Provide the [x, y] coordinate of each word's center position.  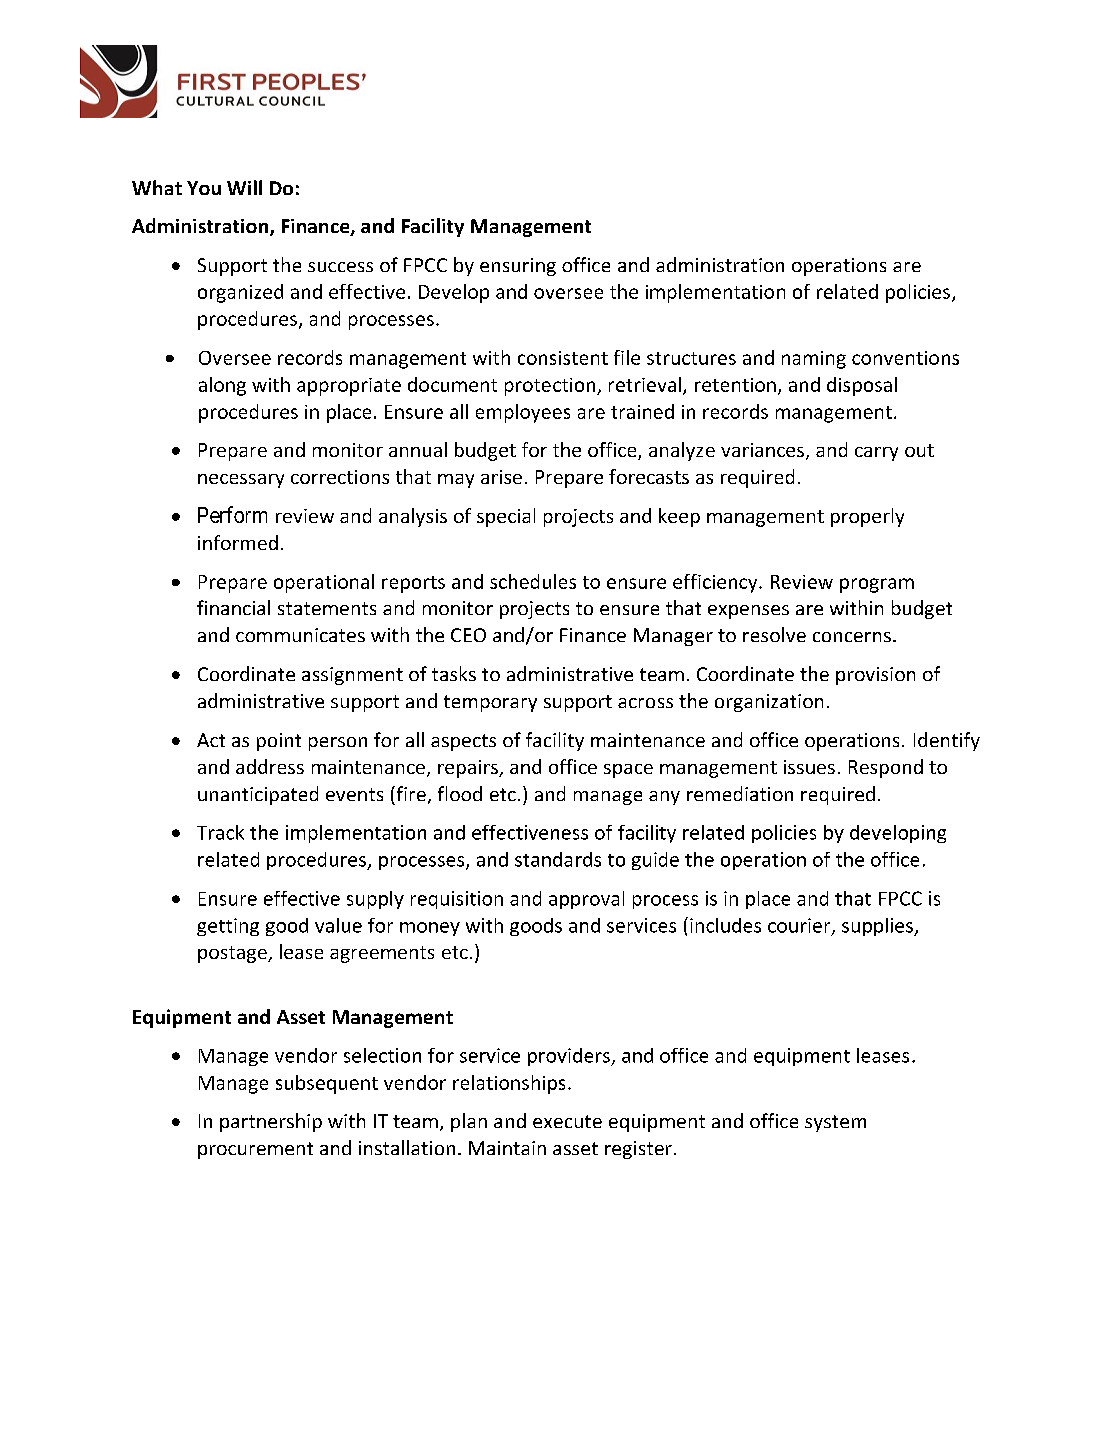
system [835, 1123]
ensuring [518, 267]
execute [567, 1121]
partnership [271, 1122]
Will [244, 187]
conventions [905, 358]
